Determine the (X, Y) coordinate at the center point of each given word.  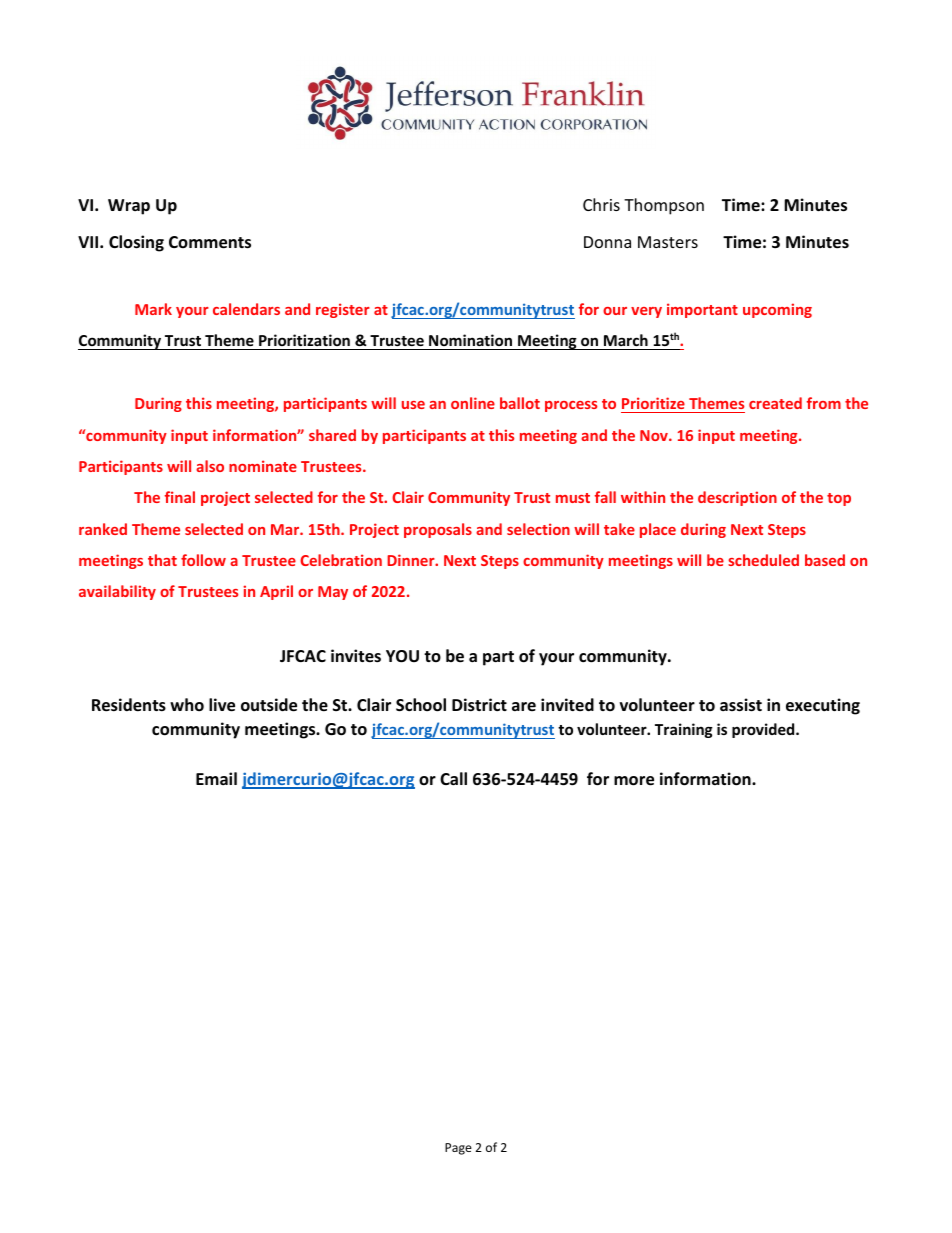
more (634, 781)
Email (216, 778)
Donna (607, 242)
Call (453, 778)
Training (684, 730)
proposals (438, 530)
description (737, 498)
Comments (210, 242)
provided (764, 730)
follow (203, 560)
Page (458, 1149)
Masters (668, 242)
